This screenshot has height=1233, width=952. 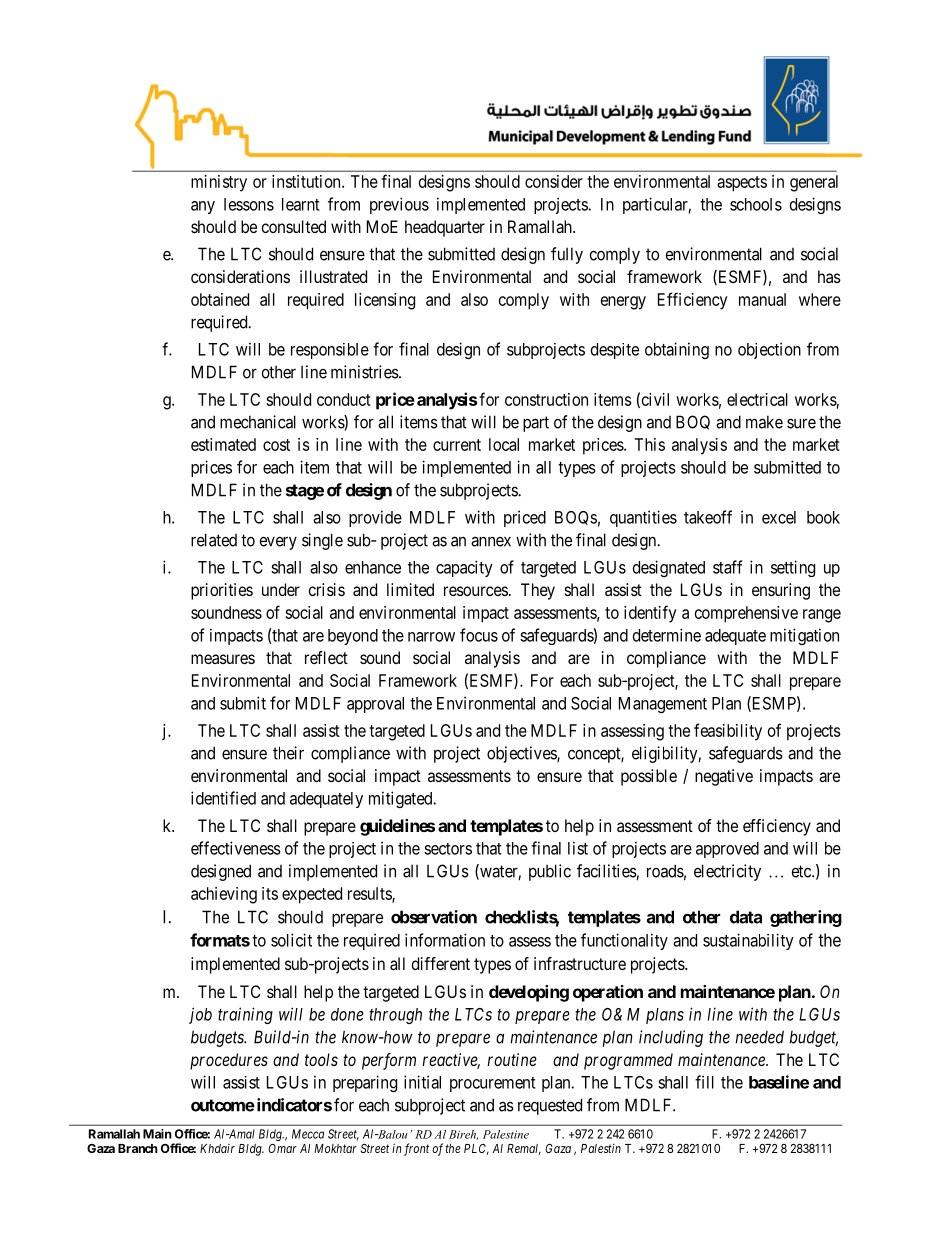 What do you see at coordinates (704, 1082) in the screenshot?
I see `fill` at bounding box center [704, 1082].
